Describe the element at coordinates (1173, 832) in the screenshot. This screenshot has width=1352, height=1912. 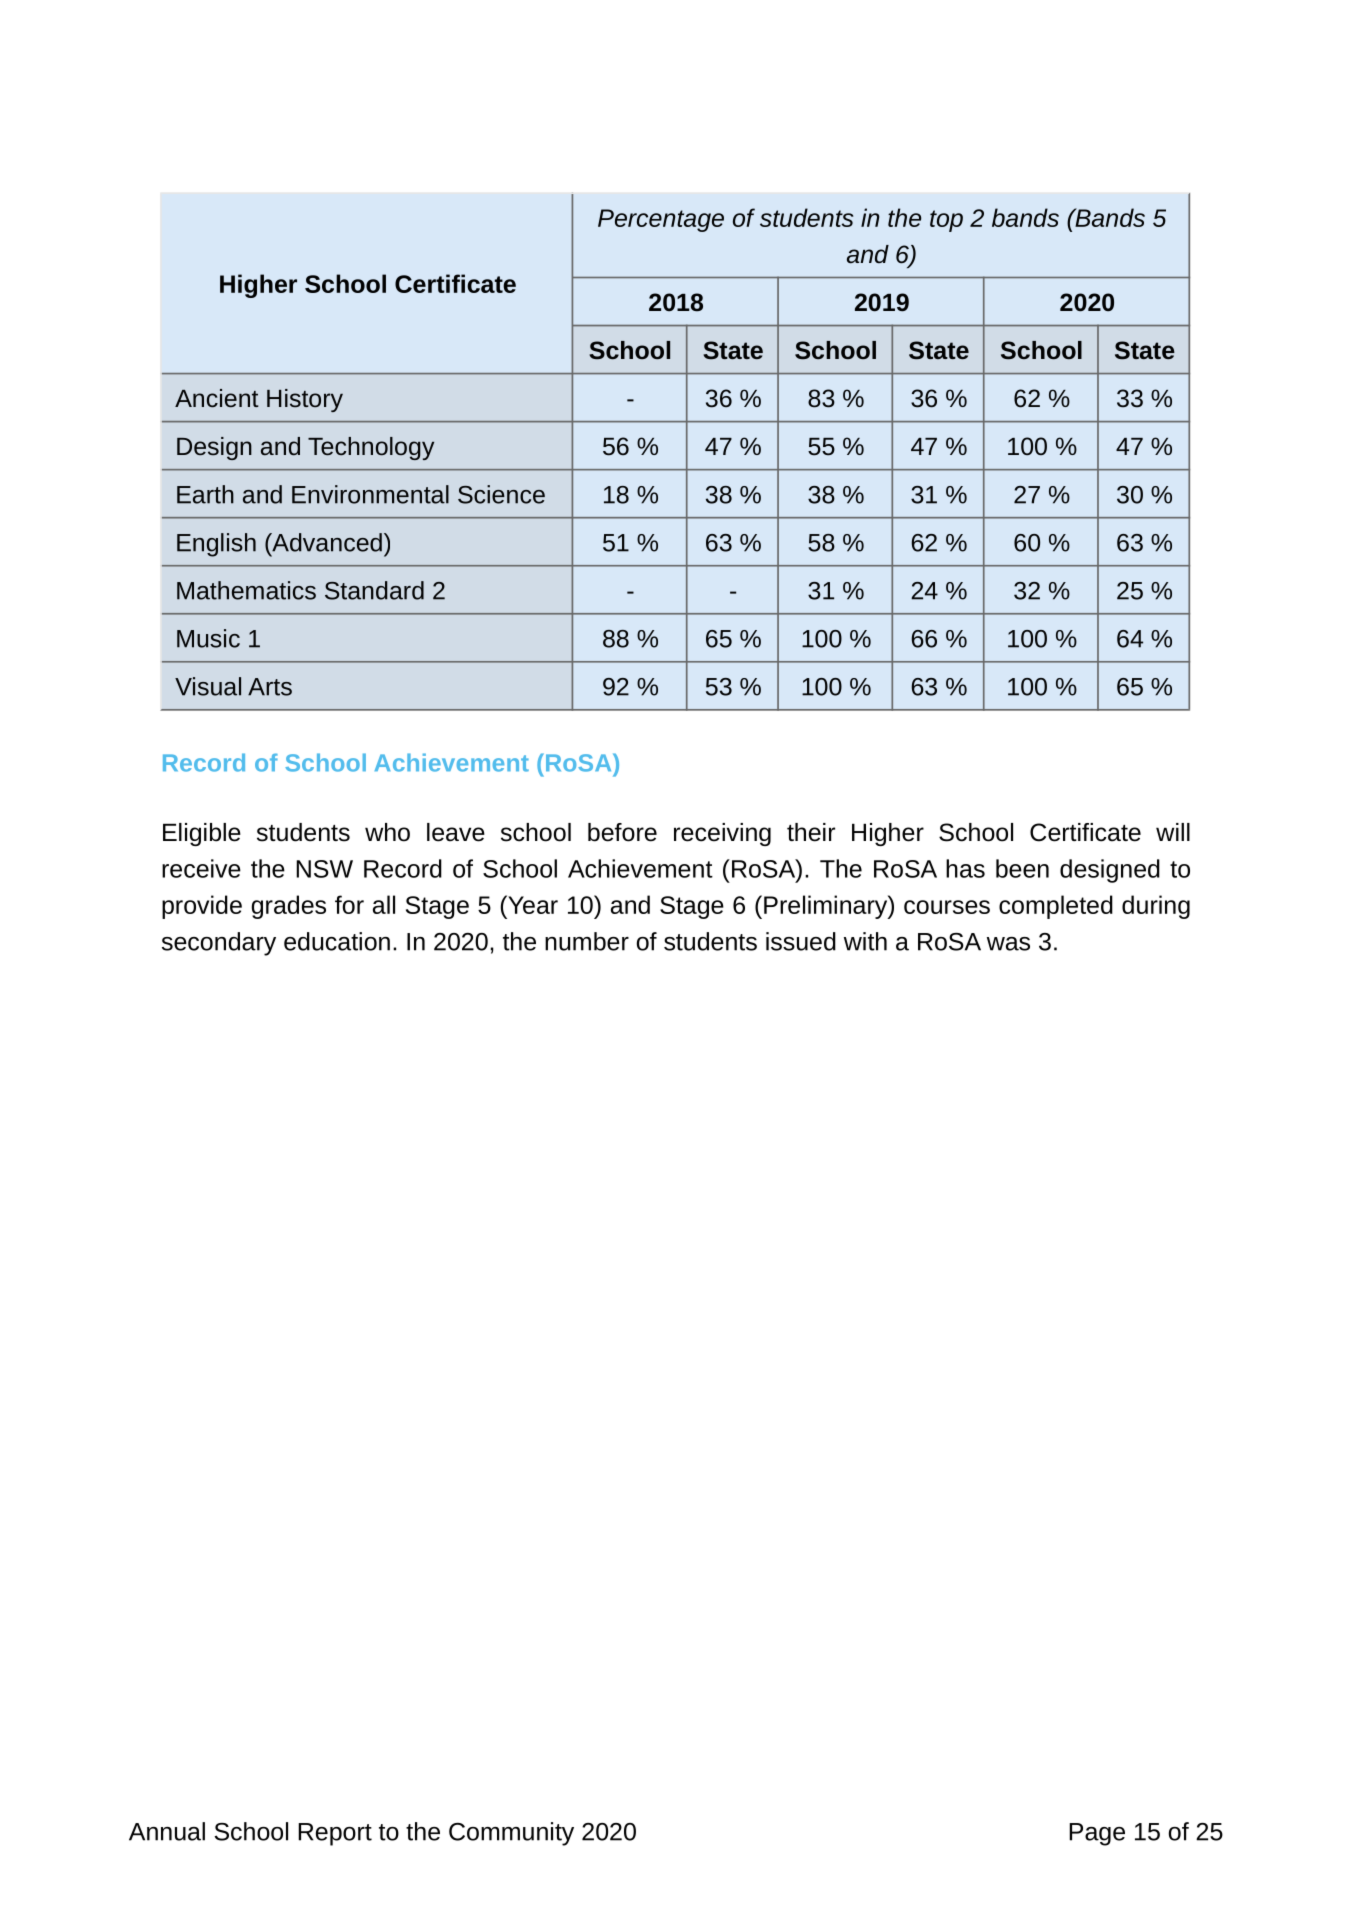
I see `will` at that location.
